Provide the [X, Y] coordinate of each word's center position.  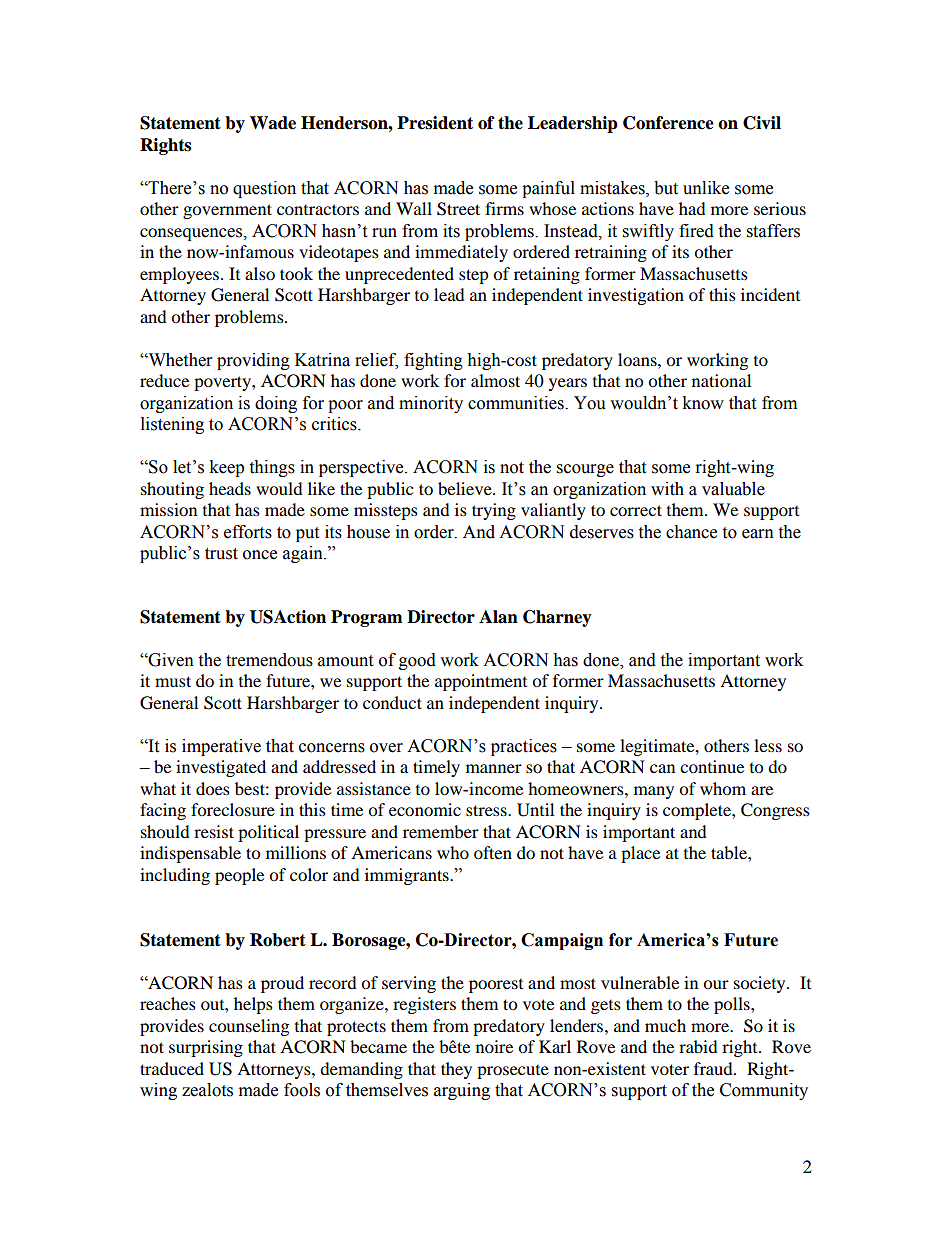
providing [253, 361]
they [456, 1070]
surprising [206, 1048]
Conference [668, 123]
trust [221, 554]
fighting [433, 361]
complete [698, 811]
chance [691, 532]
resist [214, 831]
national [721, 380]
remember [441, 831]
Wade [273, 123]
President [435, 123]
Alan [498, 617]
